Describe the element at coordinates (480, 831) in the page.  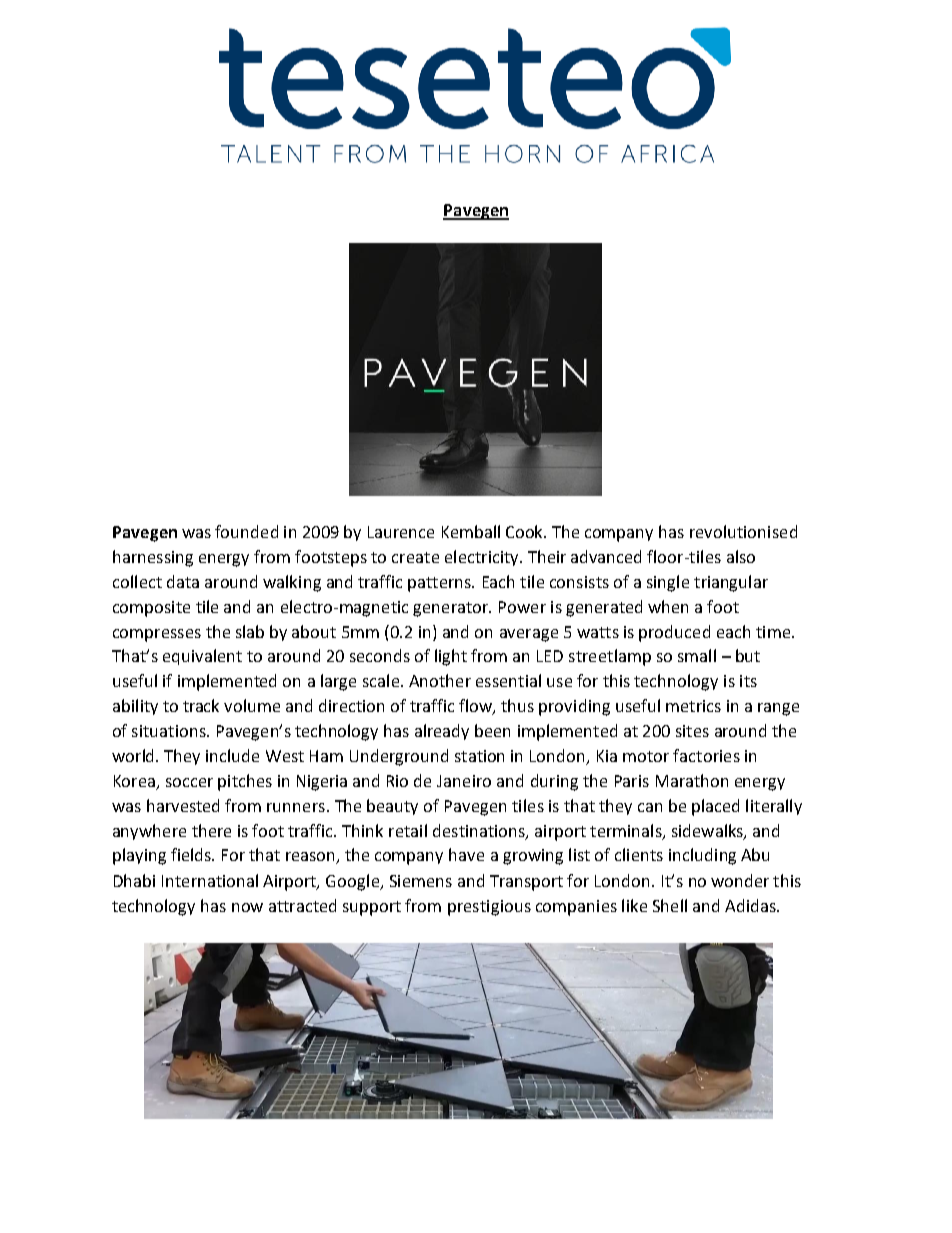
I see `destinations` at that location.
